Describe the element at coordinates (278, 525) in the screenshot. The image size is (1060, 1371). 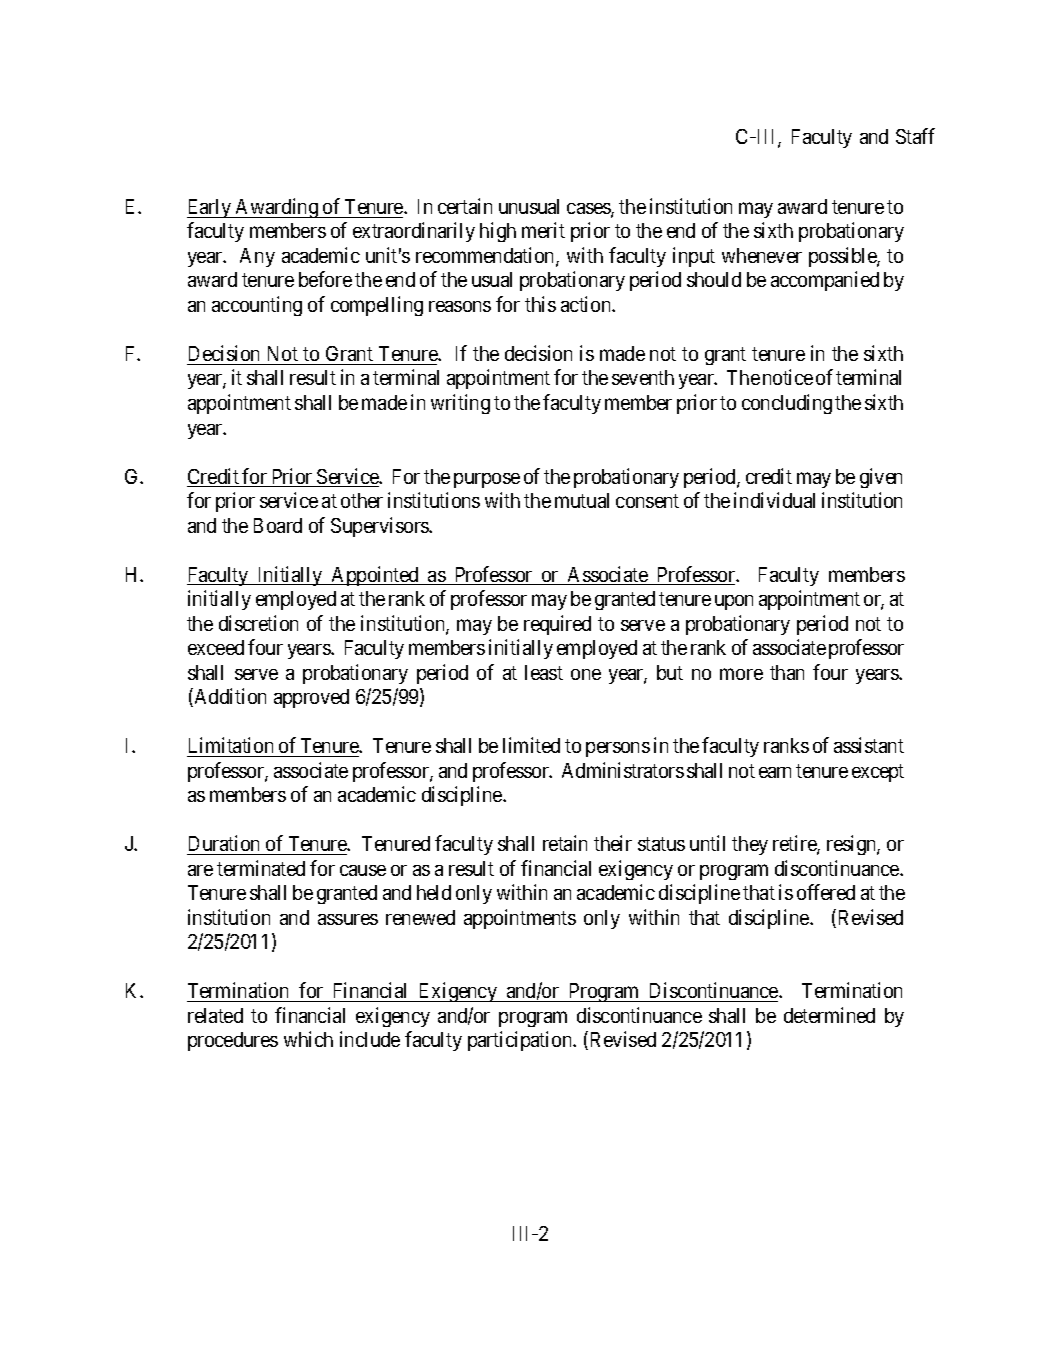
I see `Board` at that location.
